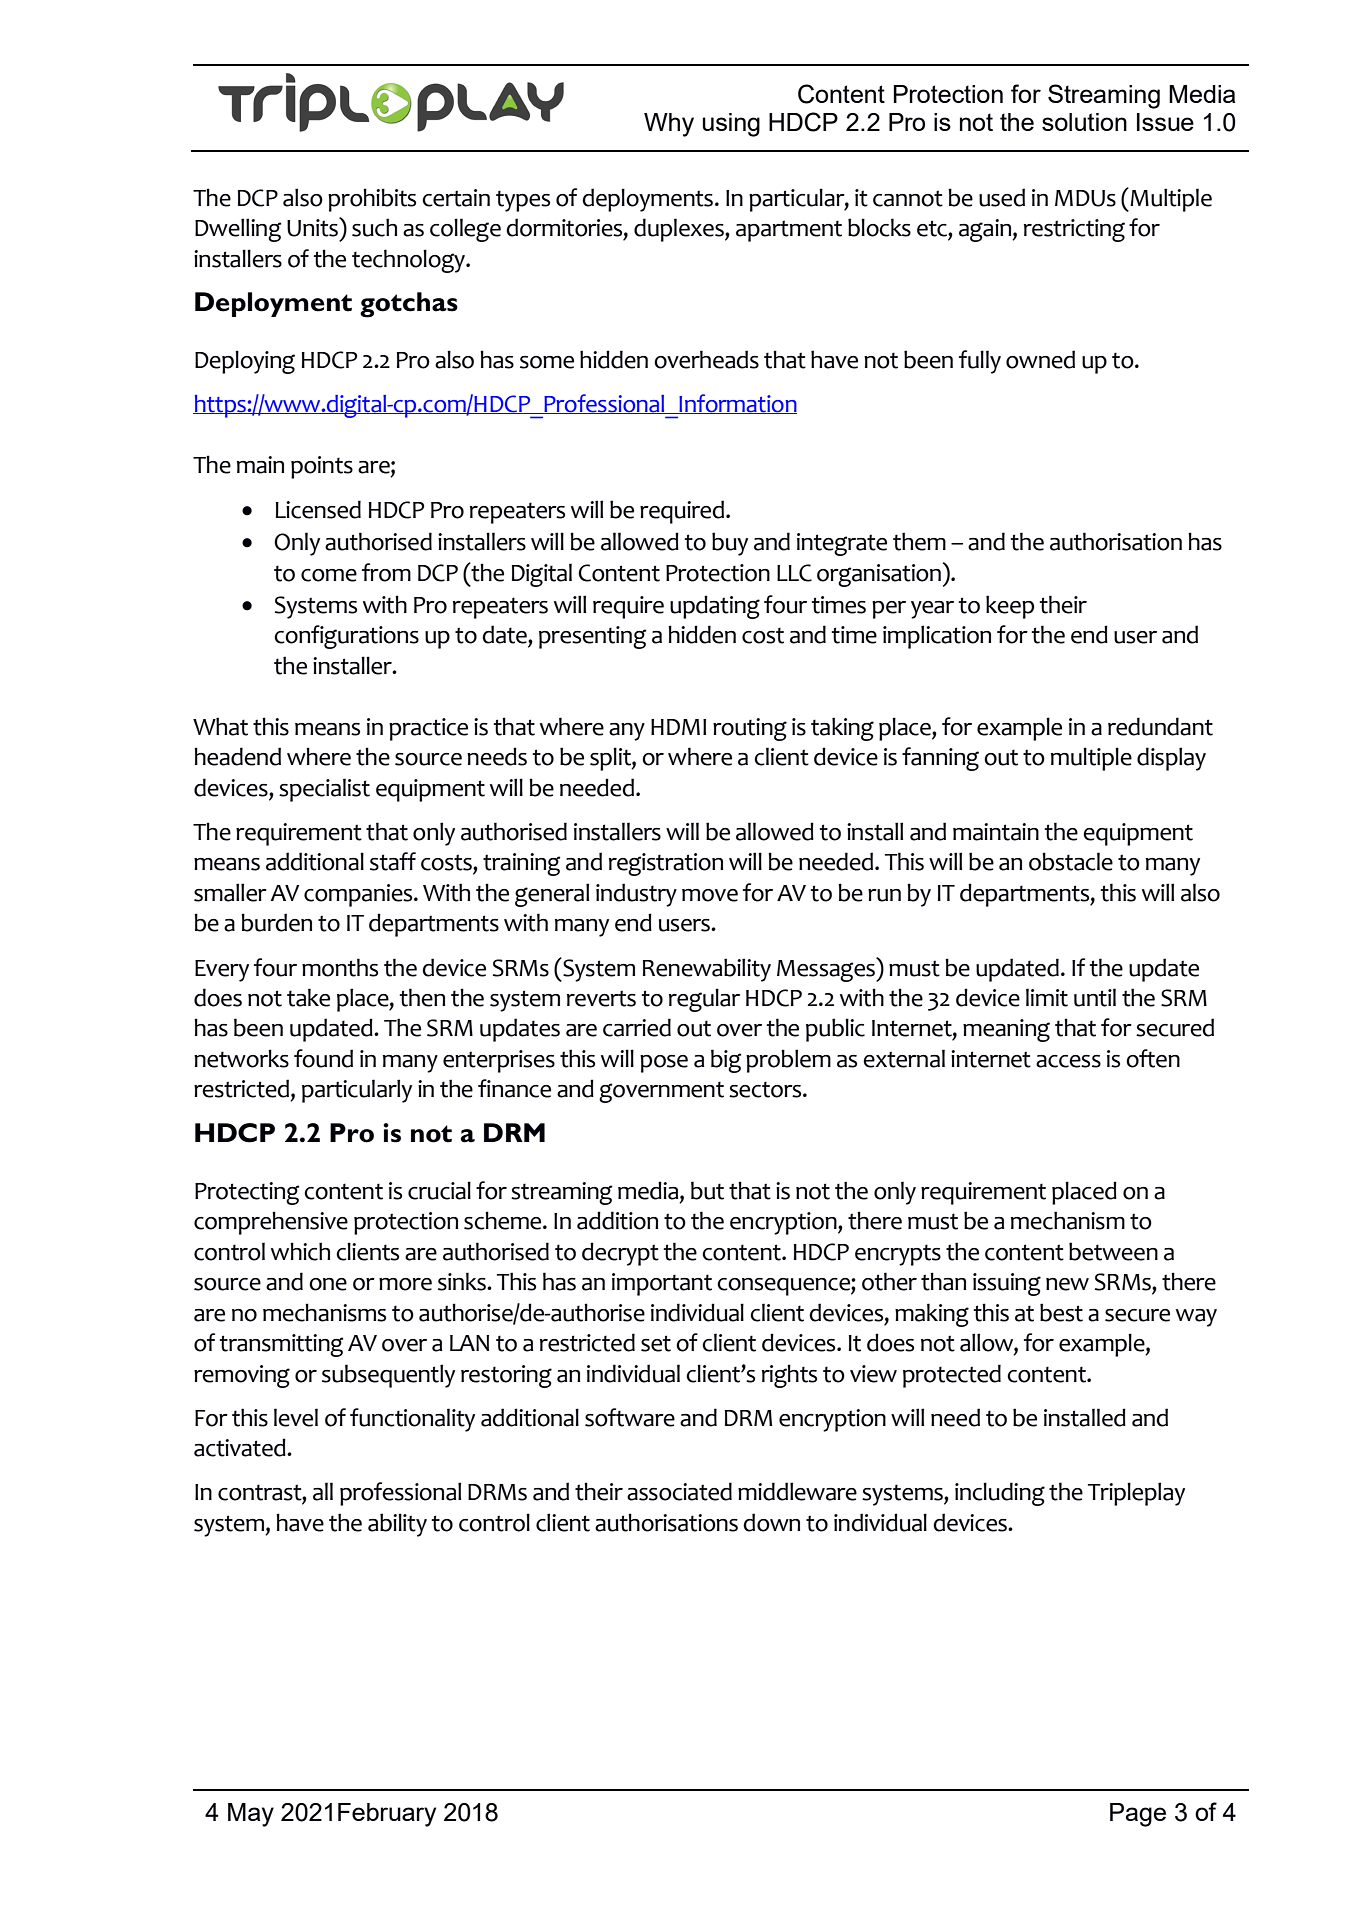 This screenshot has width=1353, height=1913. I want to click on but, so click(707, 1190).
